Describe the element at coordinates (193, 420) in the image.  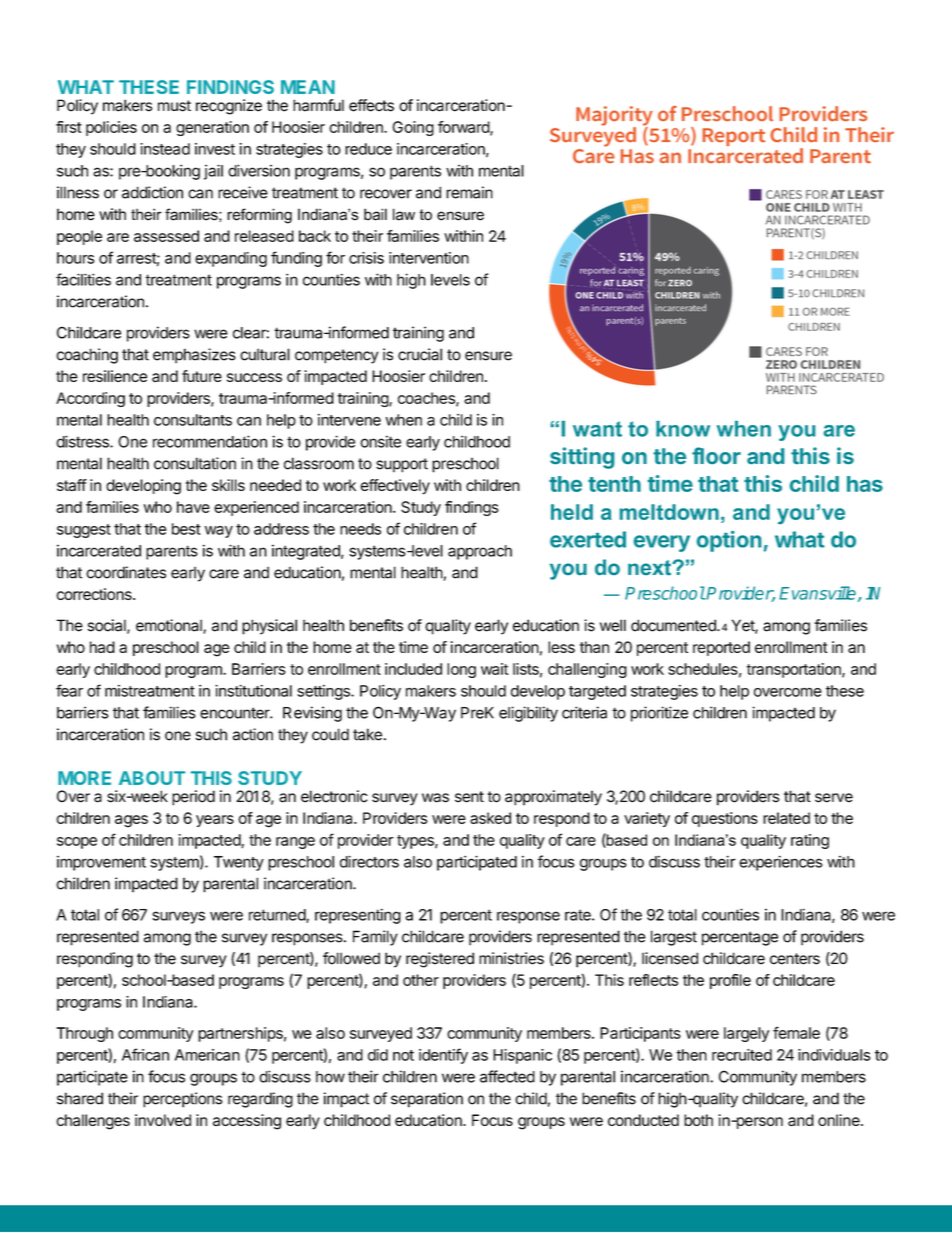
I see `consultants` at that location.
